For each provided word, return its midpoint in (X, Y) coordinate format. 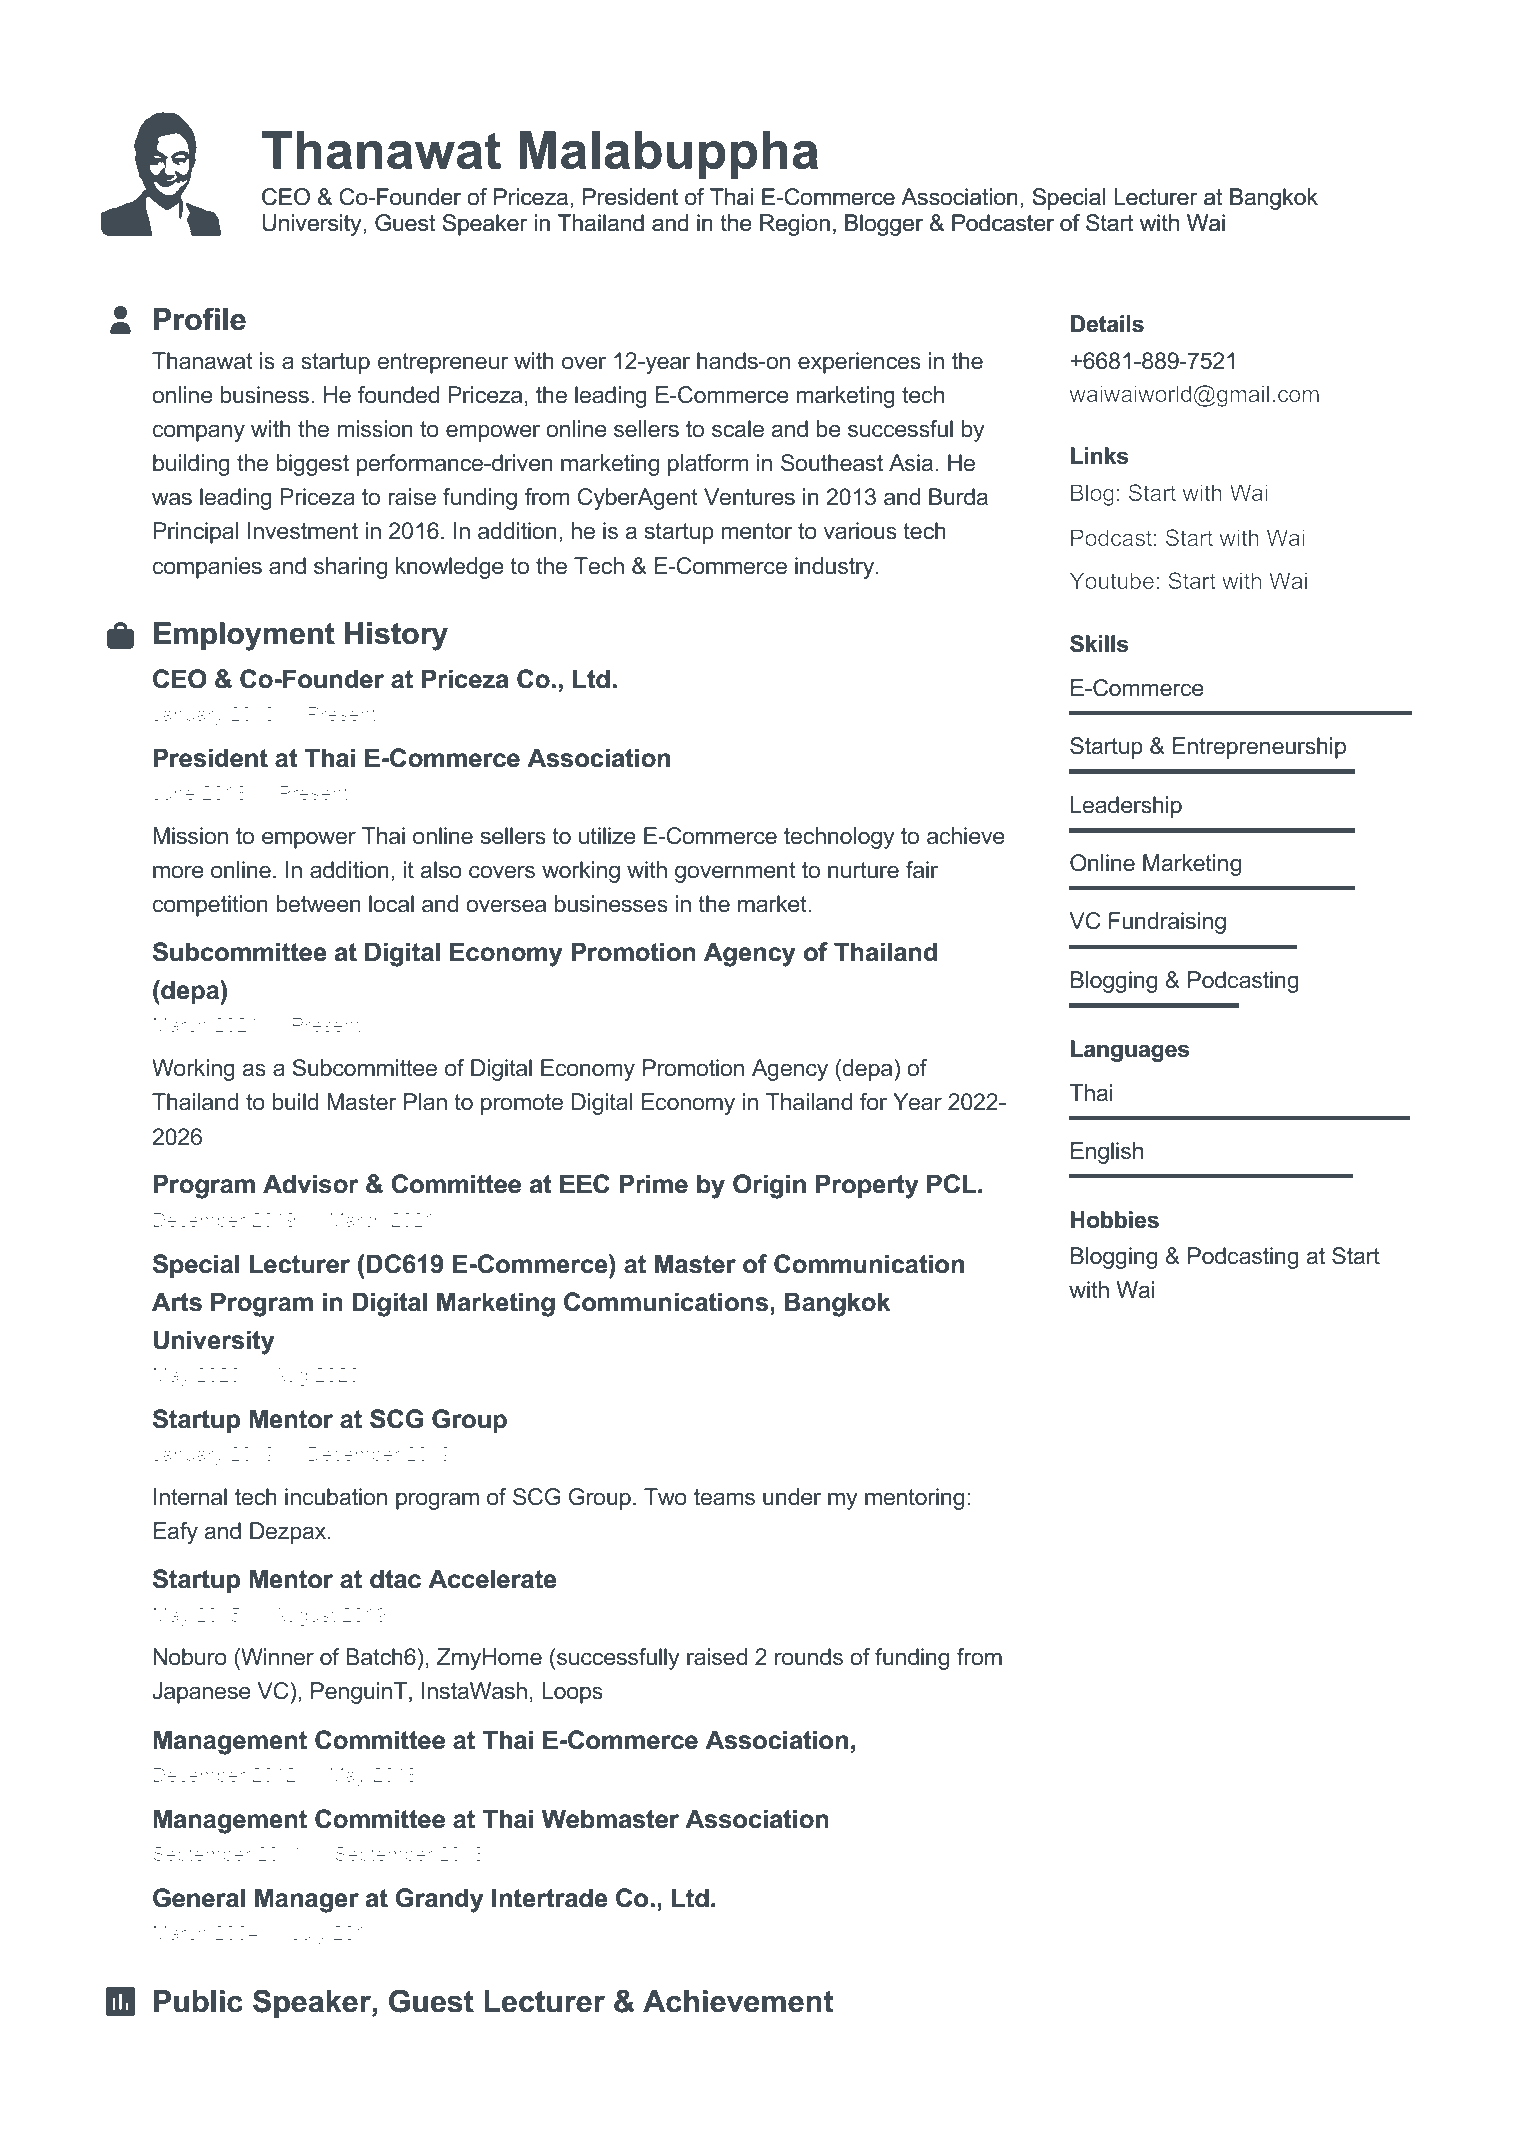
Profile (200, 319)
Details (1107, 324)
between (318, 904)
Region (795, 225)
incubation (336, 1497)
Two (665, 1497)
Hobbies (1115, 1220)
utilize (607, 836)
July (309, 1935)
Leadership (1126, 807)
